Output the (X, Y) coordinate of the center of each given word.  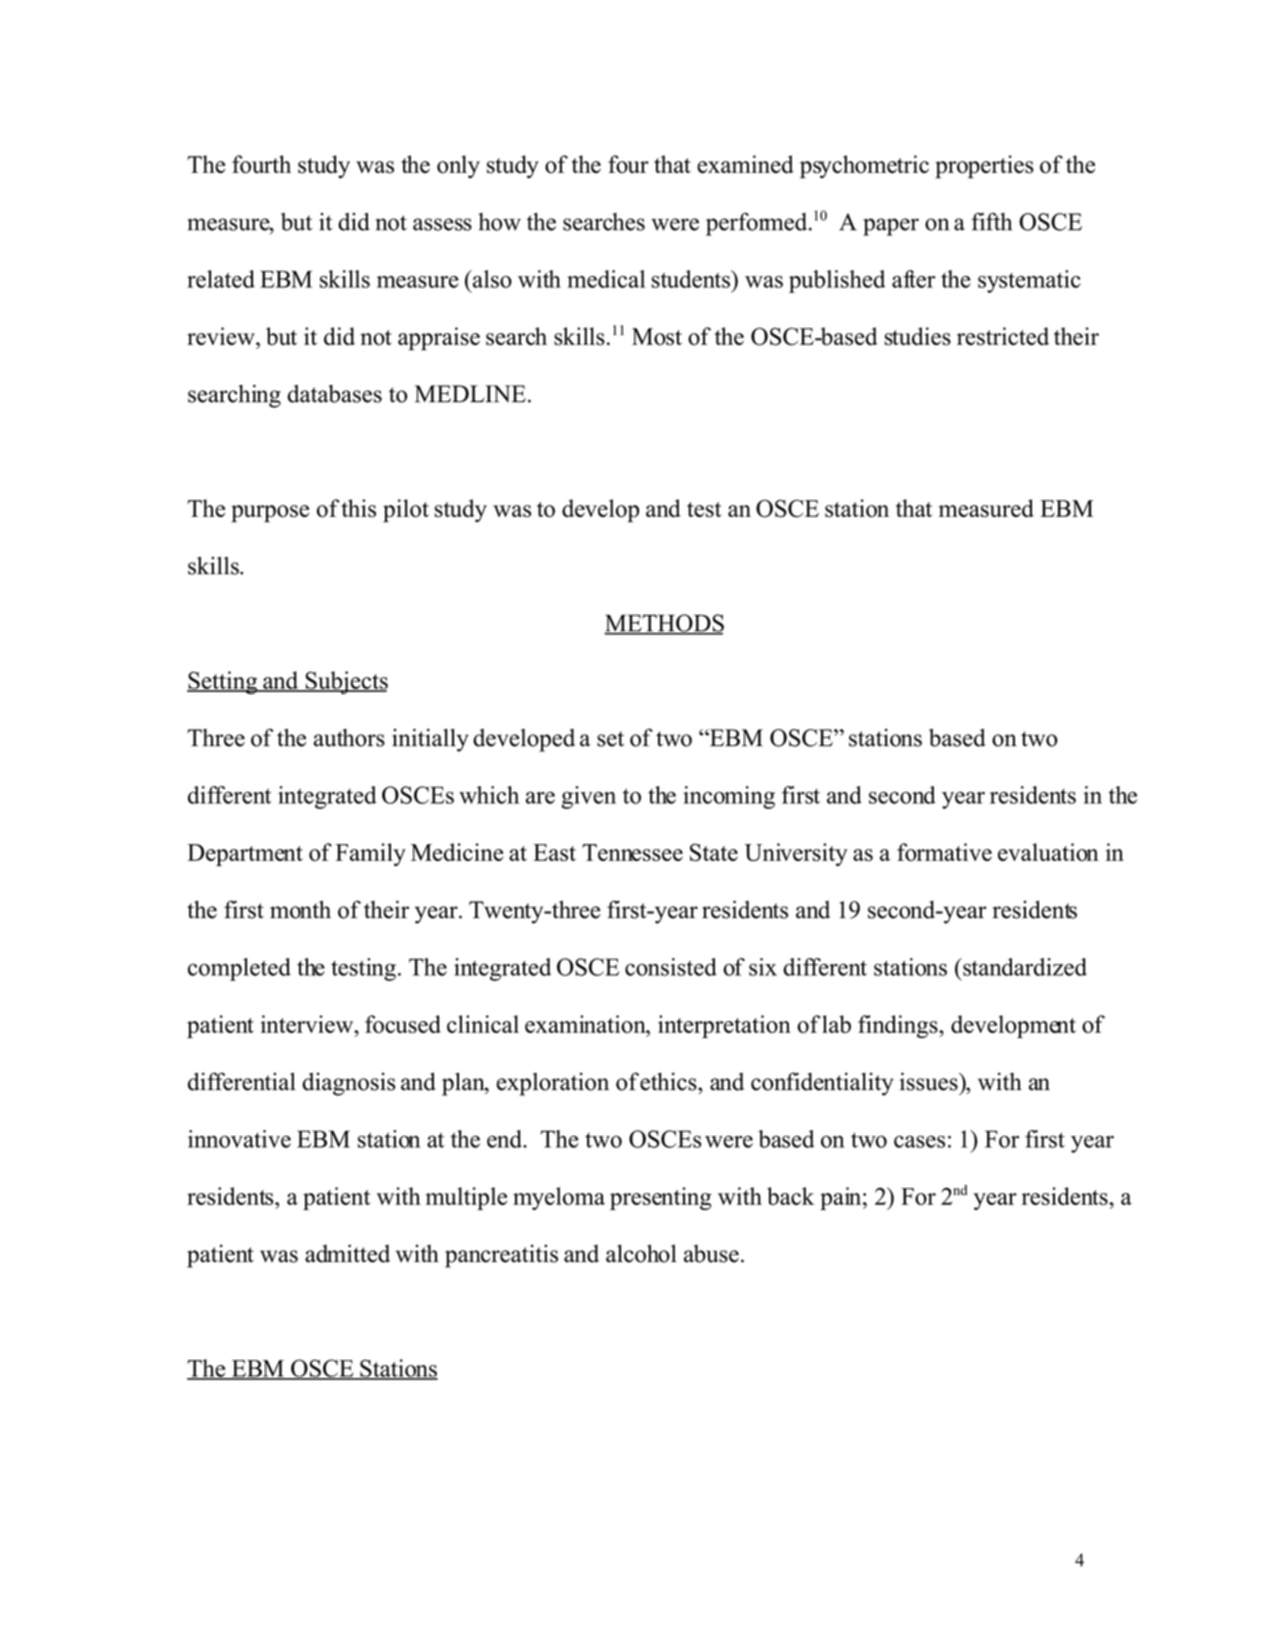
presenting (661, 1198)
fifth (991, 221)
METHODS (664, 624)
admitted (347, 1253)
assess (442, 224)
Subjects (345, 682)
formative (944, 852)
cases (919, 1141)
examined (745, 164)
